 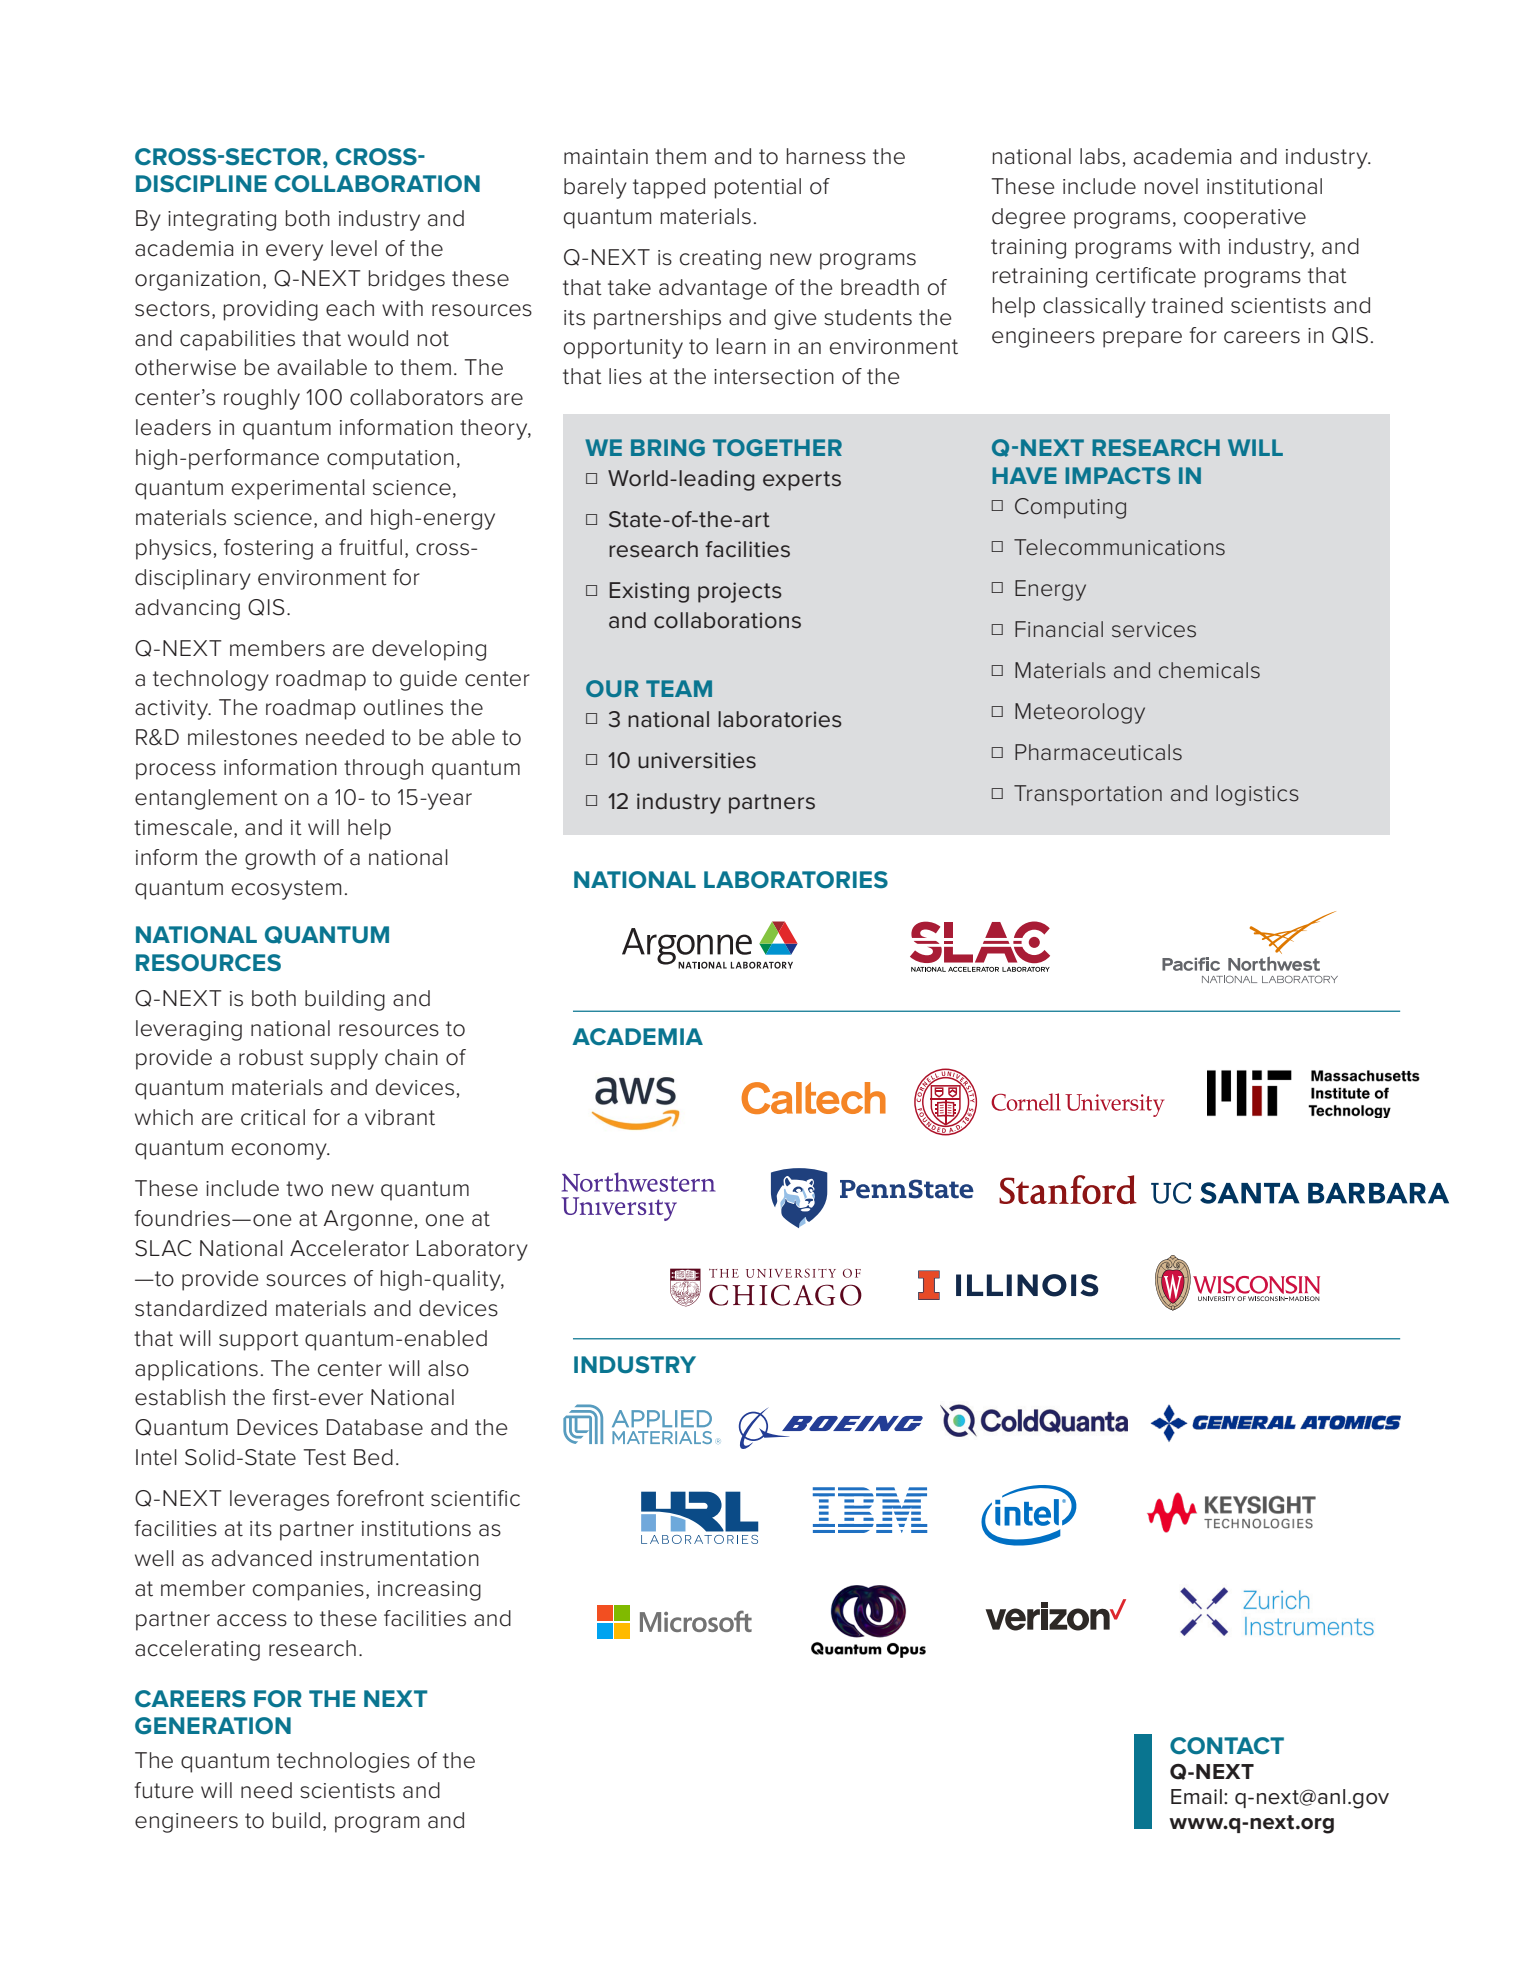 What do you see at coordinates (271, 1057) in the screenshot?
I see `robust` at bounding box center [271, 1057].
